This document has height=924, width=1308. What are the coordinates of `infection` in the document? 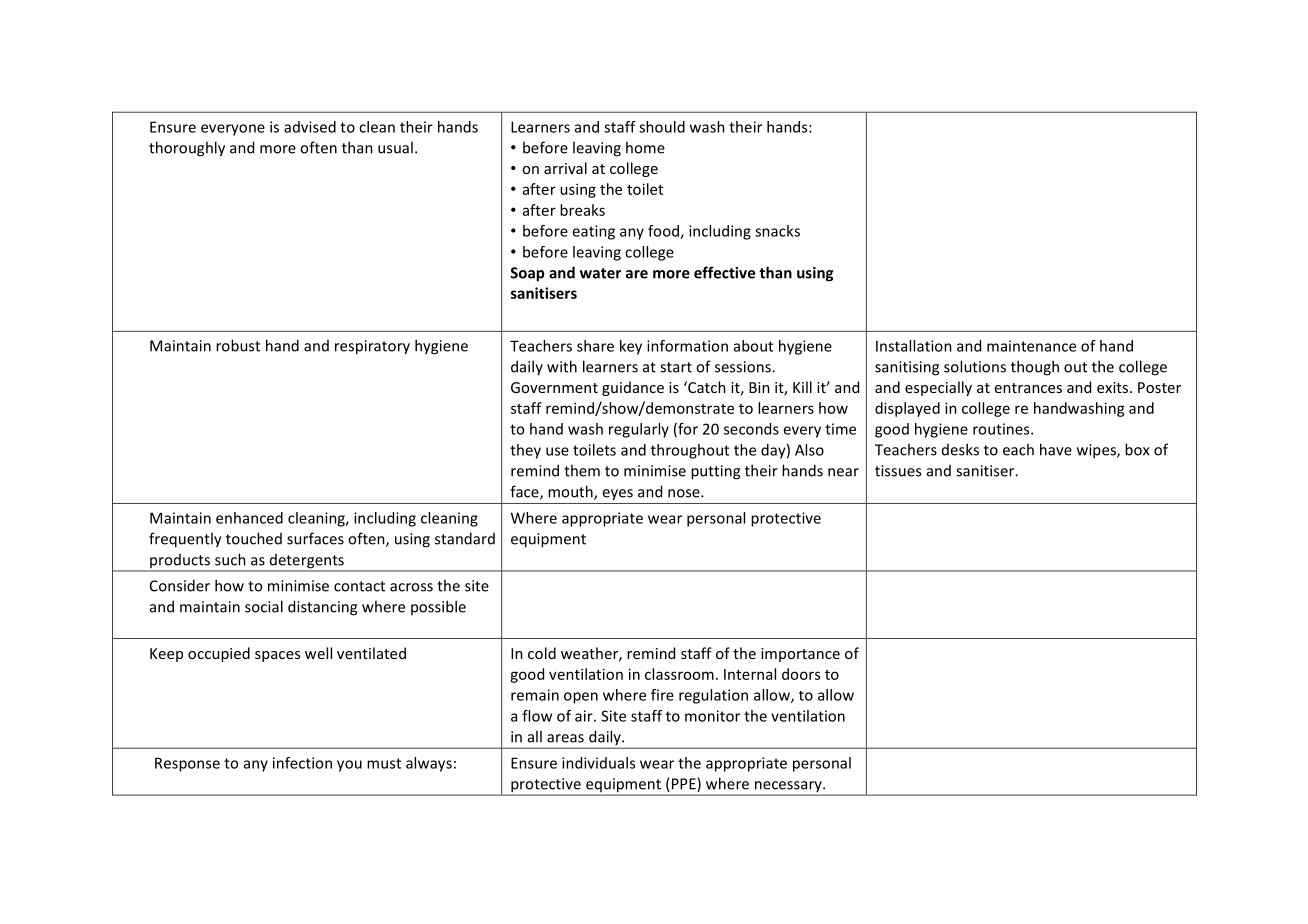 It's located at (302, 763).
